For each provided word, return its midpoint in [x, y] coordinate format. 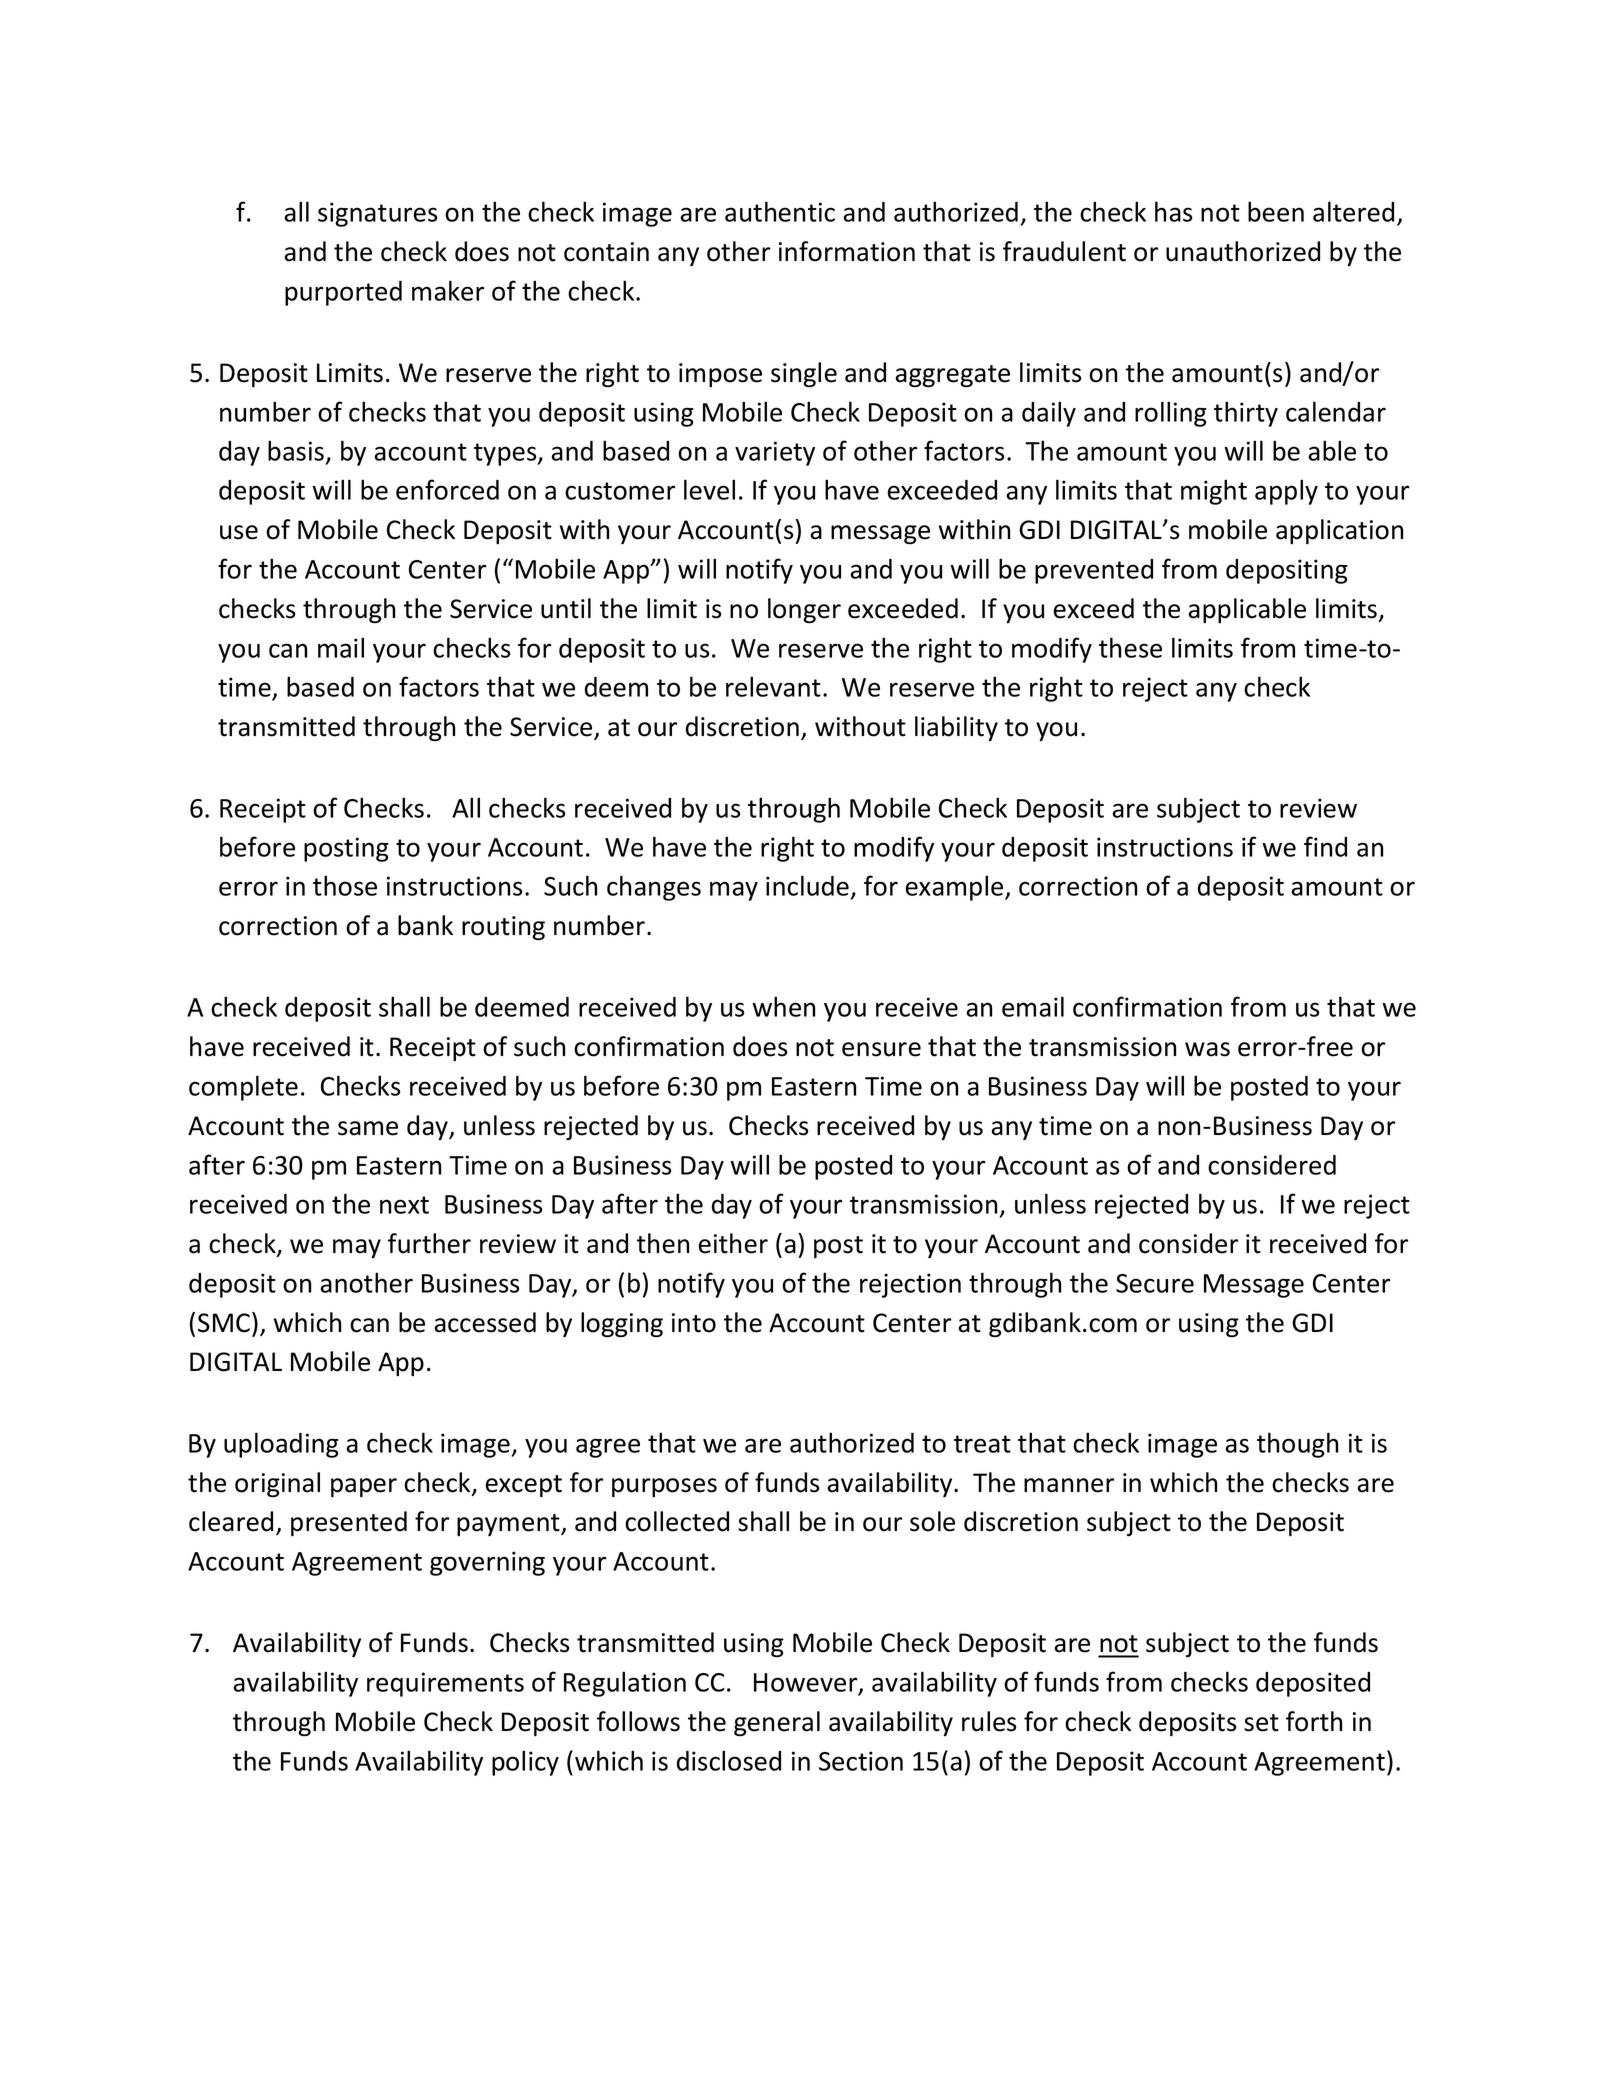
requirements [445, 1684]
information [847, 251]
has [1173, 211]
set [1261, 1723]
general [777, 1723]
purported [343, 293]
